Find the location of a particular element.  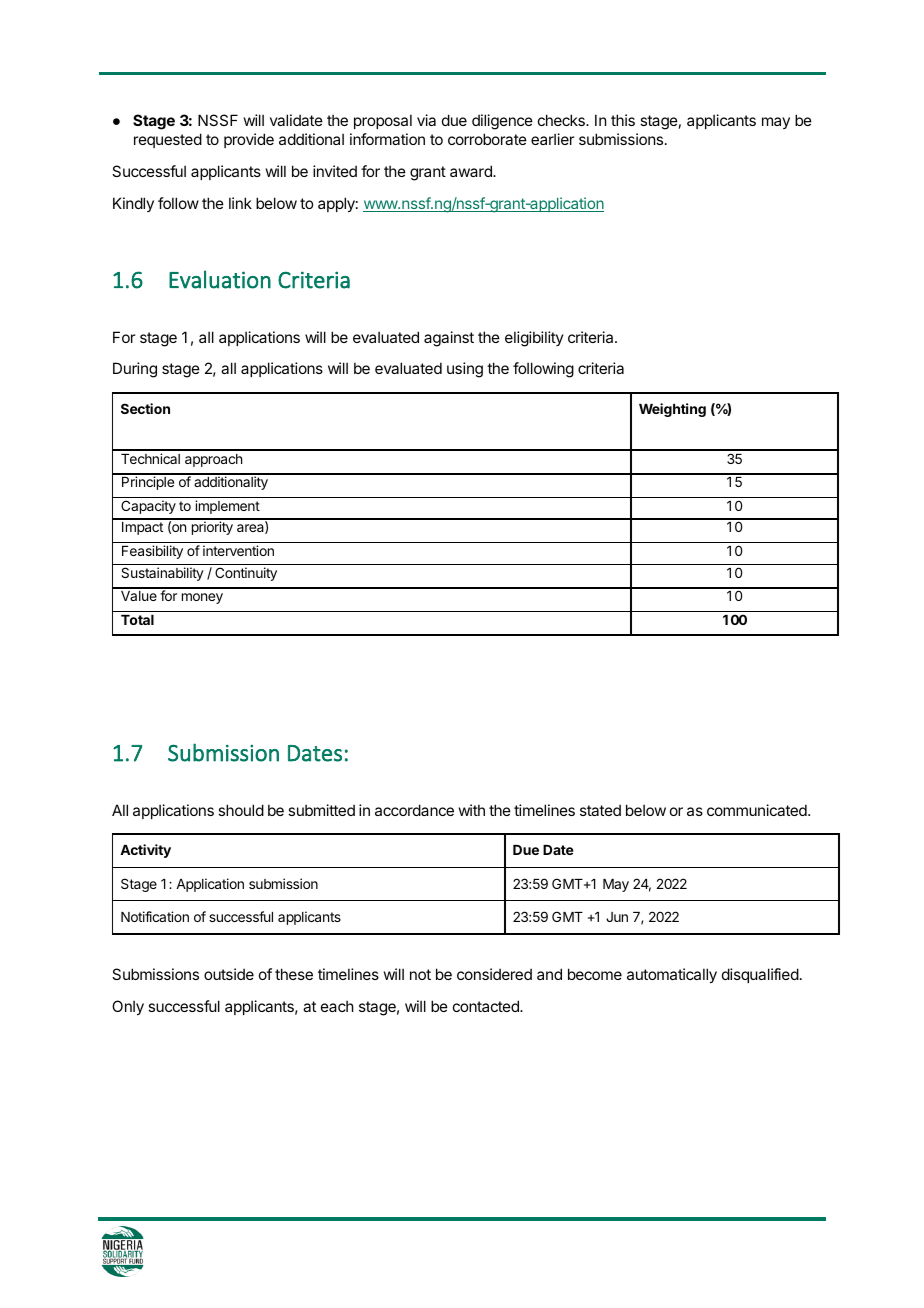

via is located at coordinates (426, 120).
